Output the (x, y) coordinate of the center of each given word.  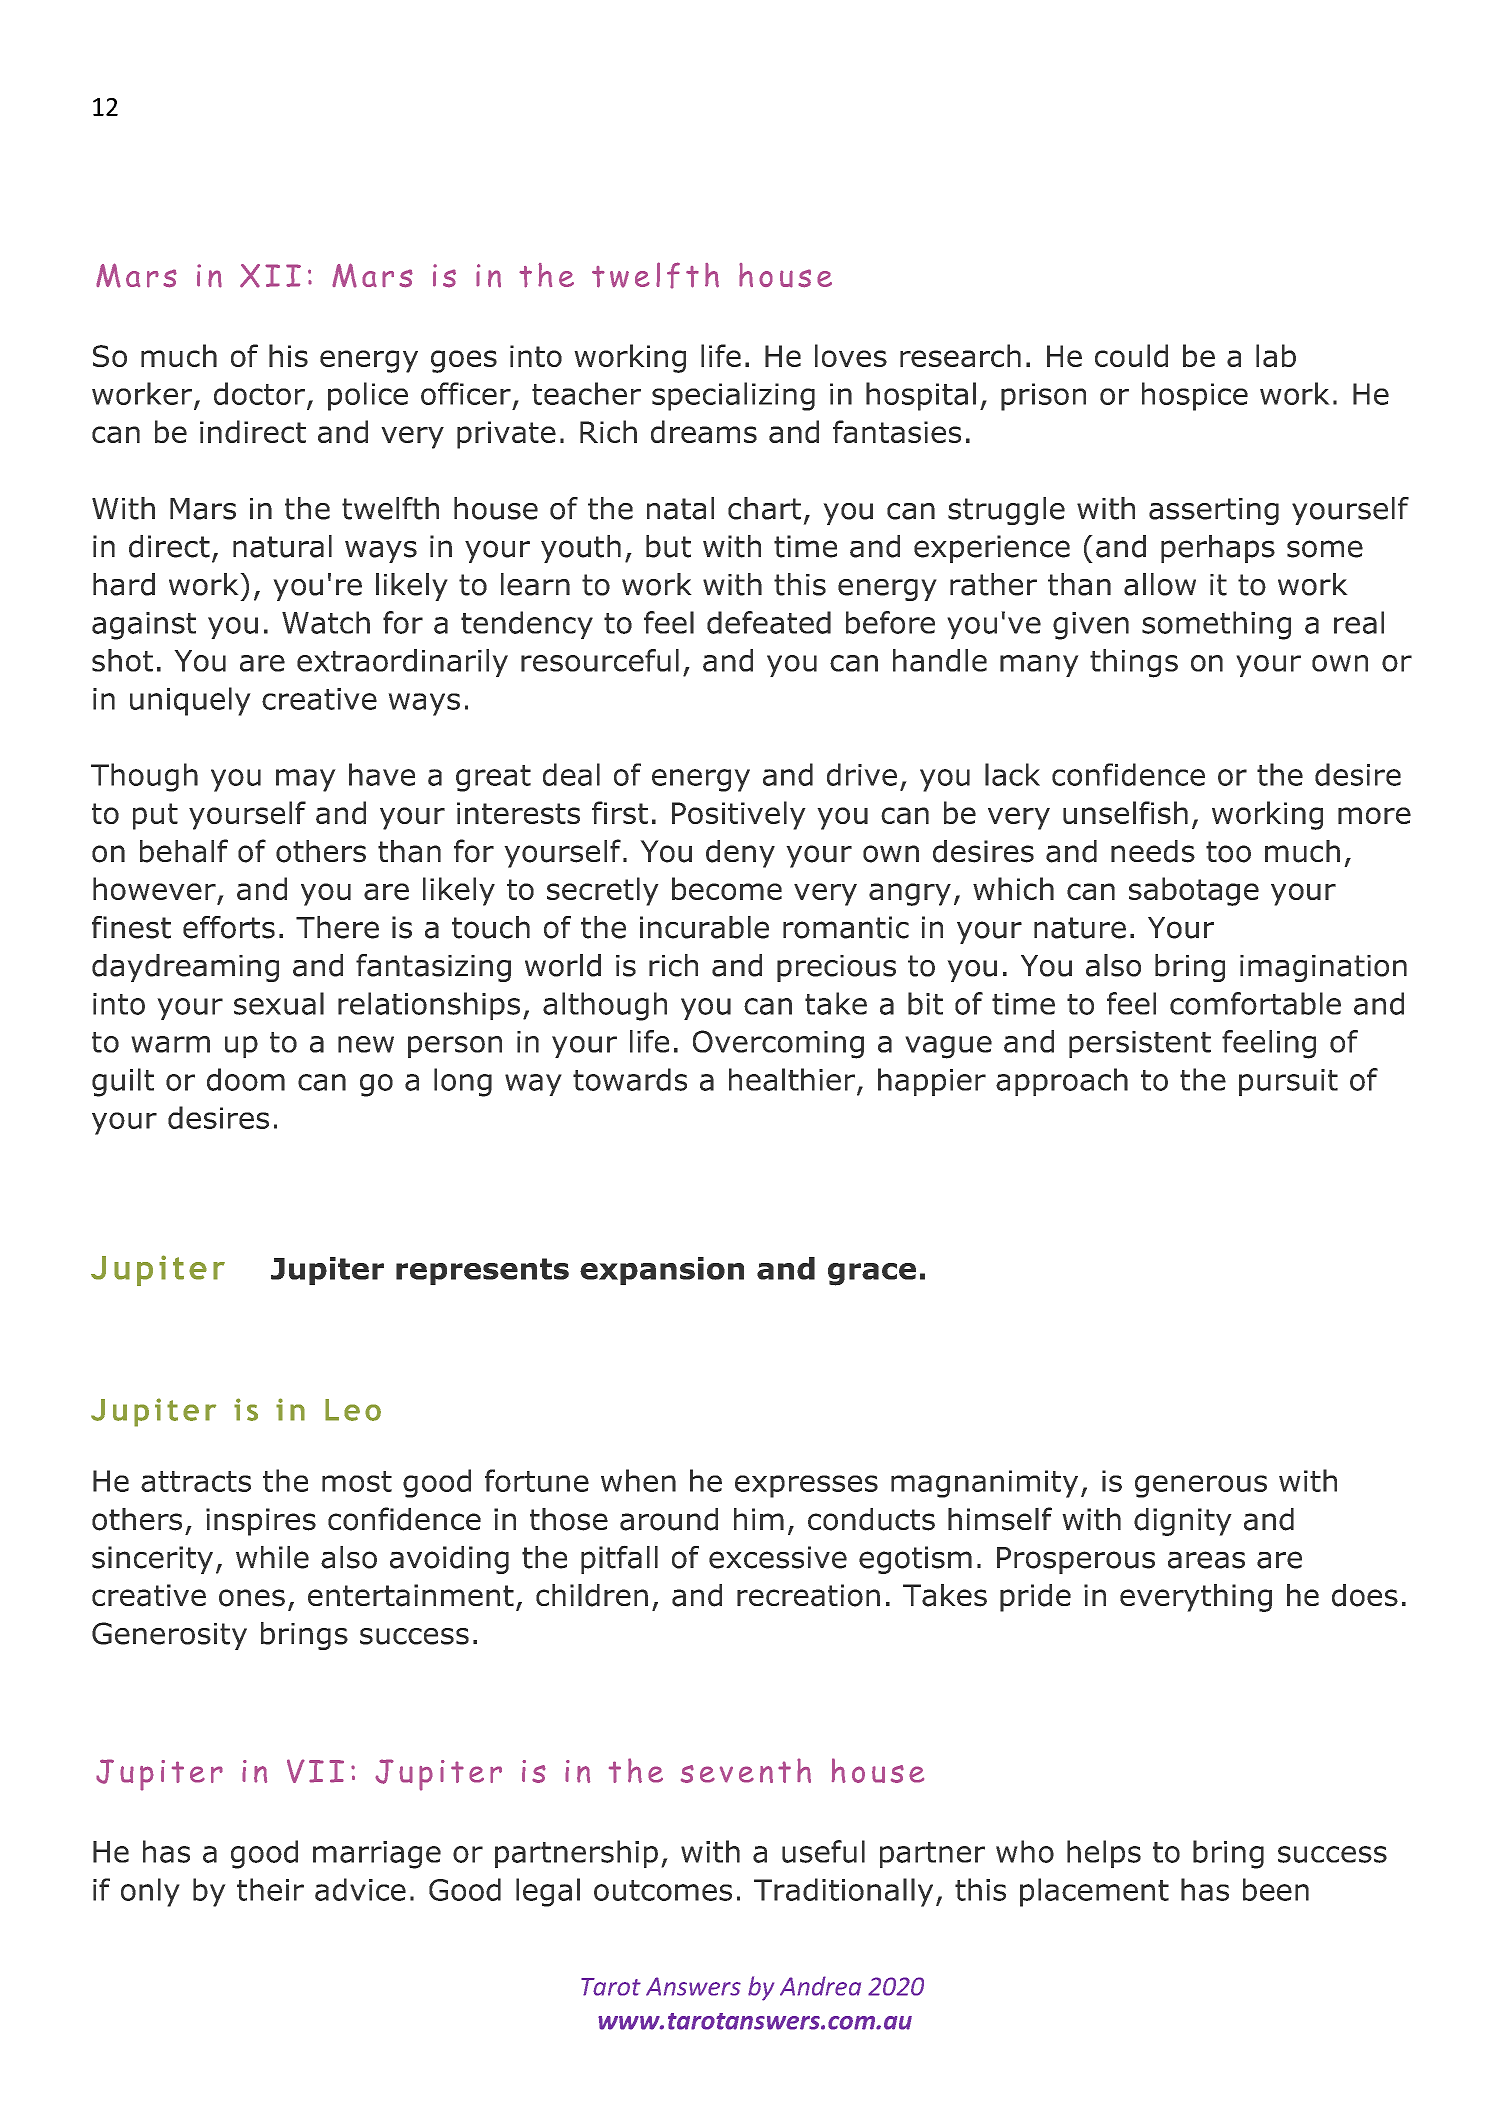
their (270, 1889)
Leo (353, 1410)
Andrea (820, 1986)
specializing (733, 396)
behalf (184, 851)
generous (1201, 1486)
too (1228, 852)
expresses (806, 1486)
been (1276, 1889)
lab (1276, 355)
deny (740, 854)
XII (270, 276)
